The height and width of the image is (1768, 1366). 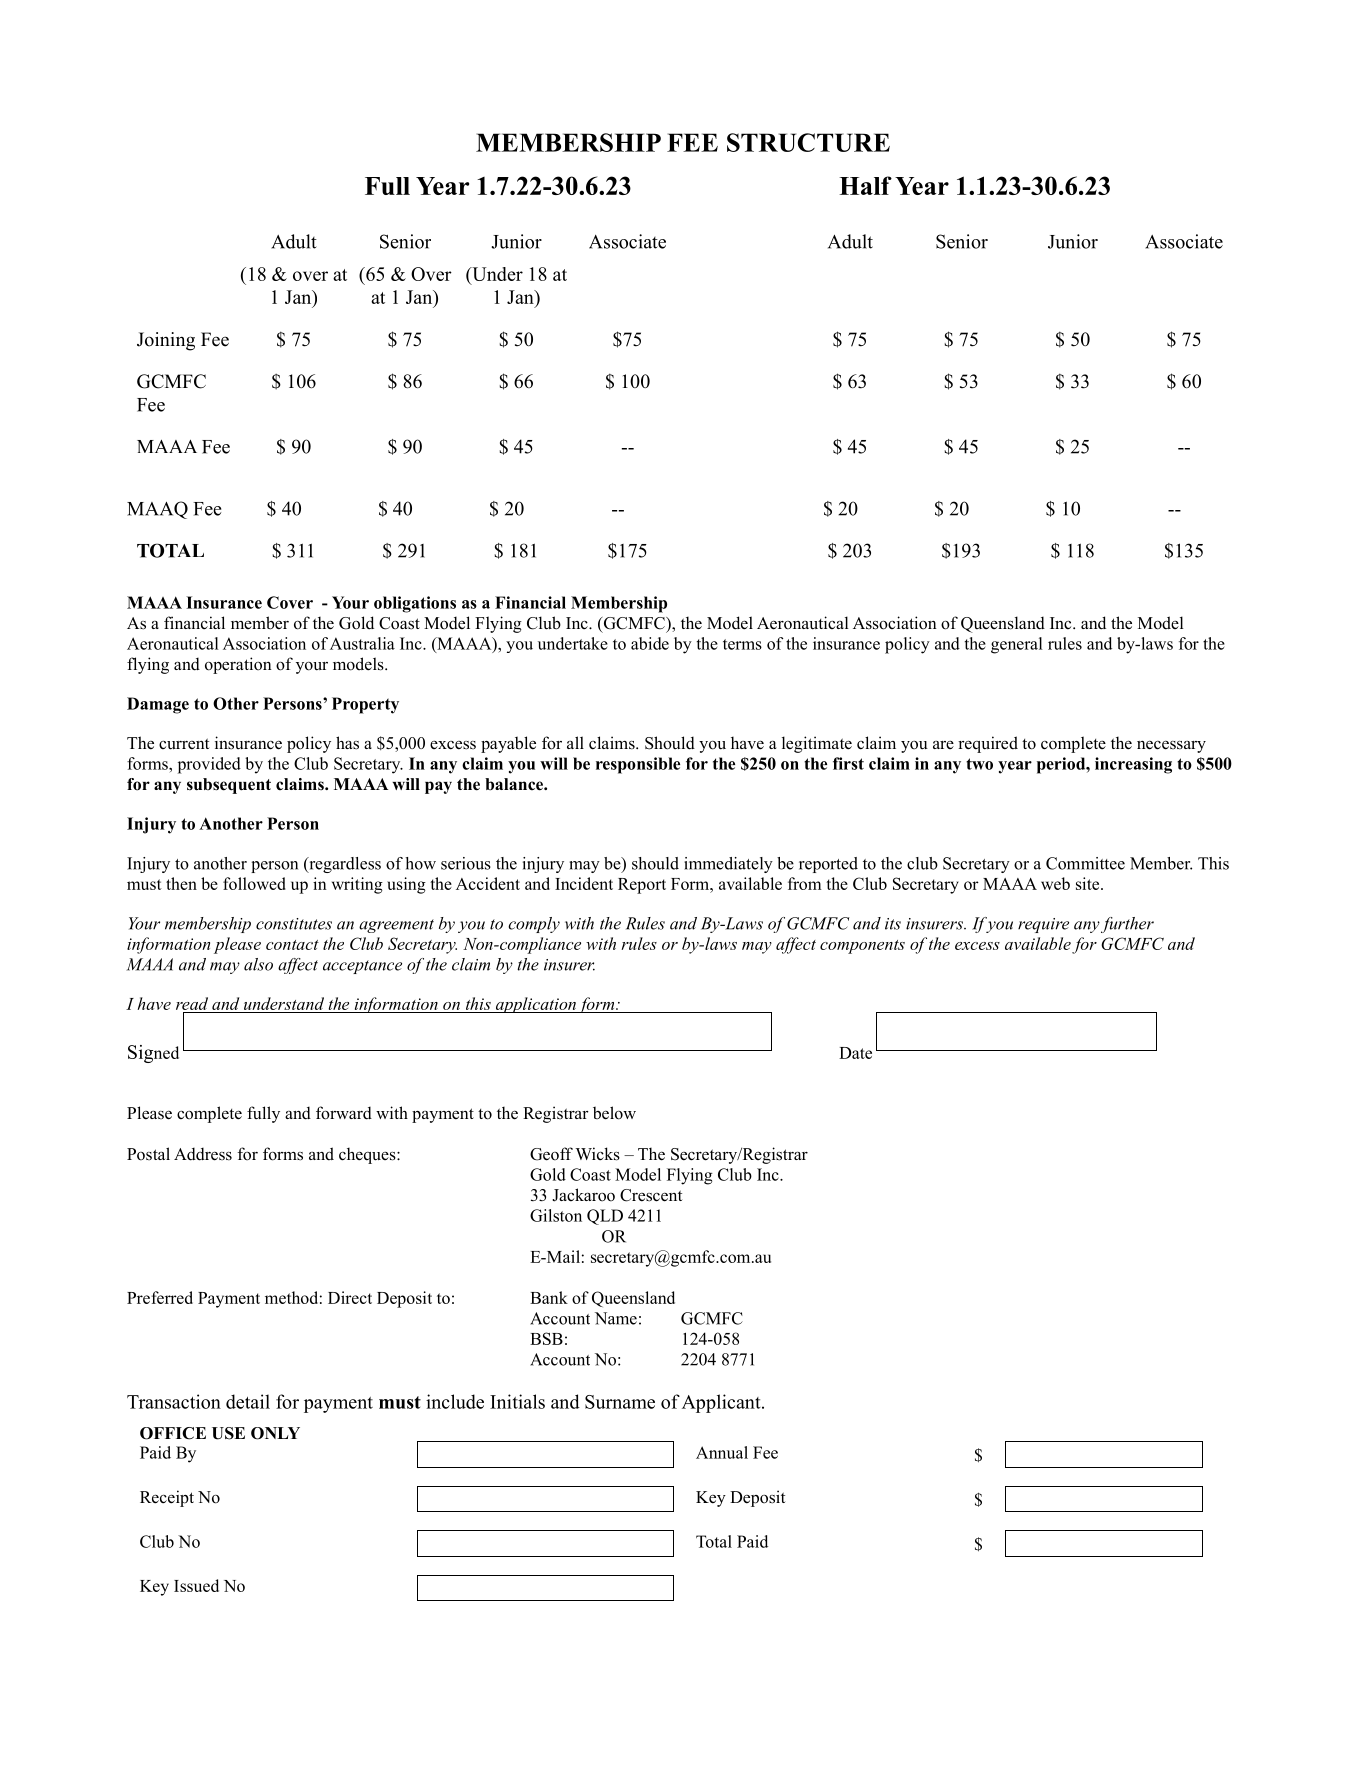 What do you see at coordinates (808, 142) in the image?
I see `STRUCTURE` at bounding box center [808, 142].
